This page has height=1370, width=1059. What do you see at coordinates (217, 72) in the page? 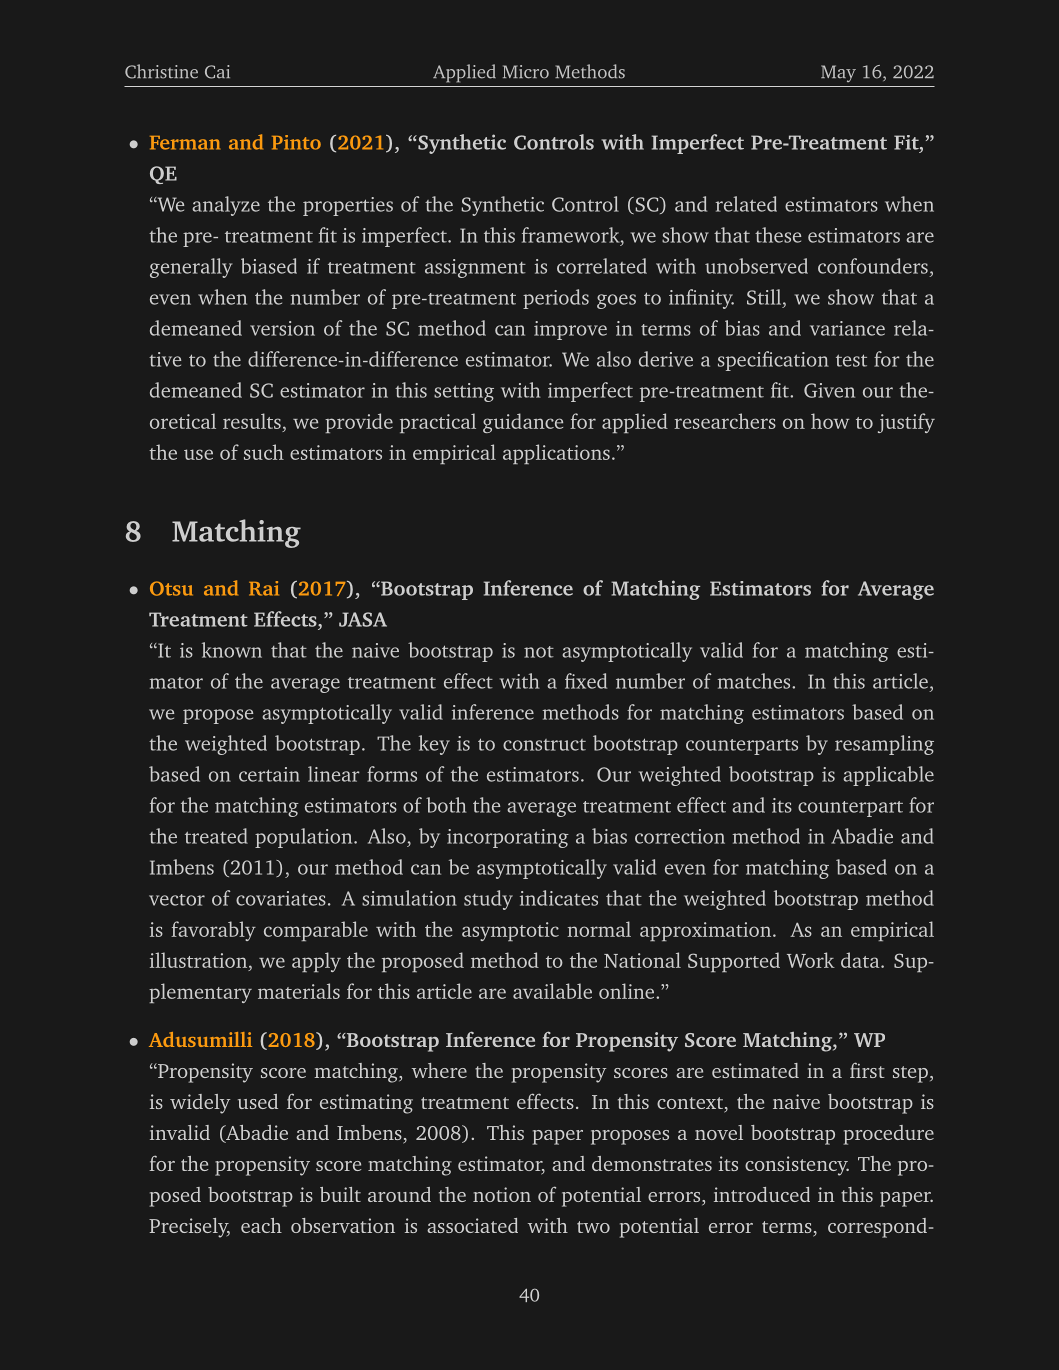
I see `Cai` at bounding box center [217, 72].
